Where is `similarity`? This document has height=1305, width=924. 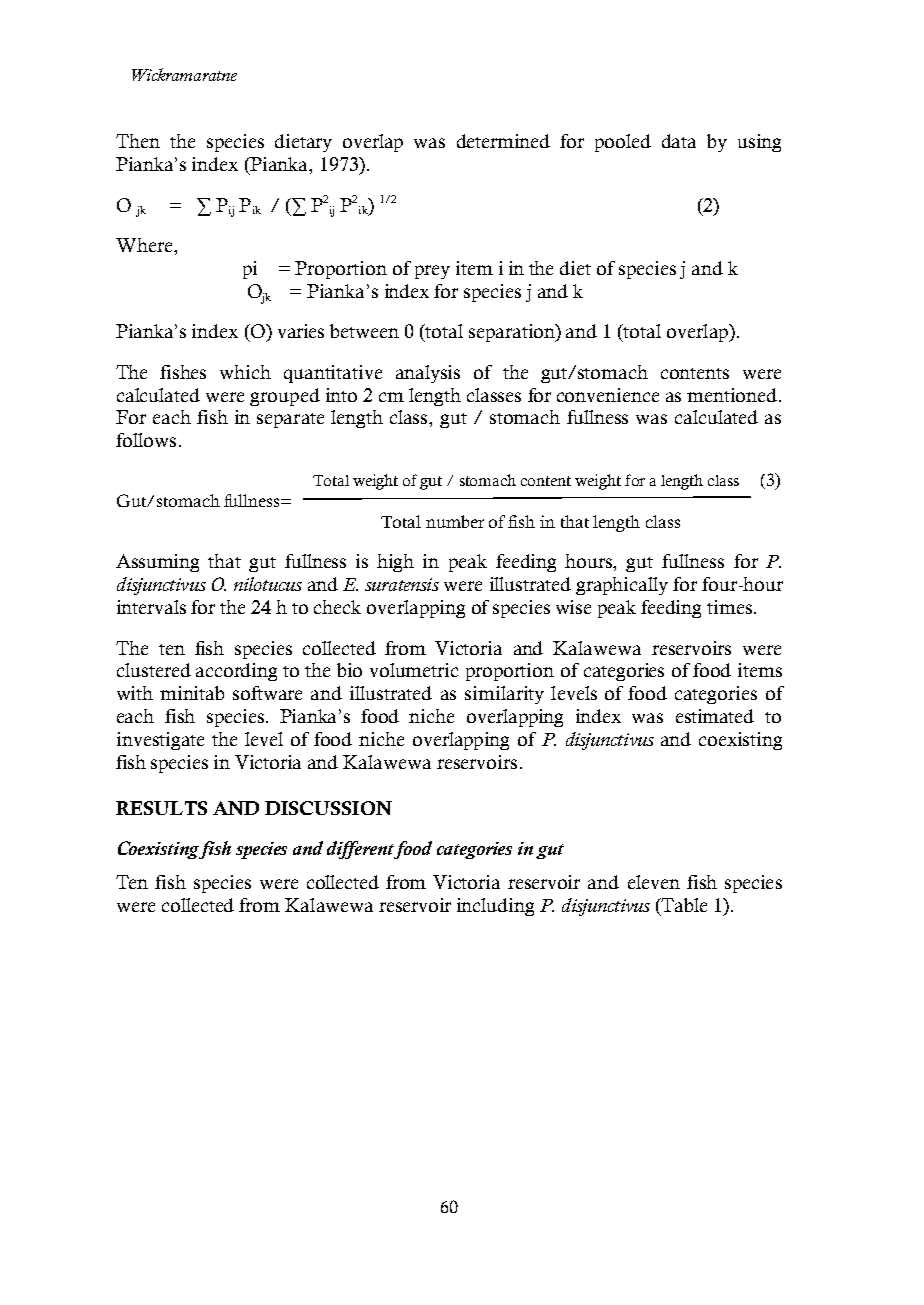
similarity is located at coordinates (504, 695).
